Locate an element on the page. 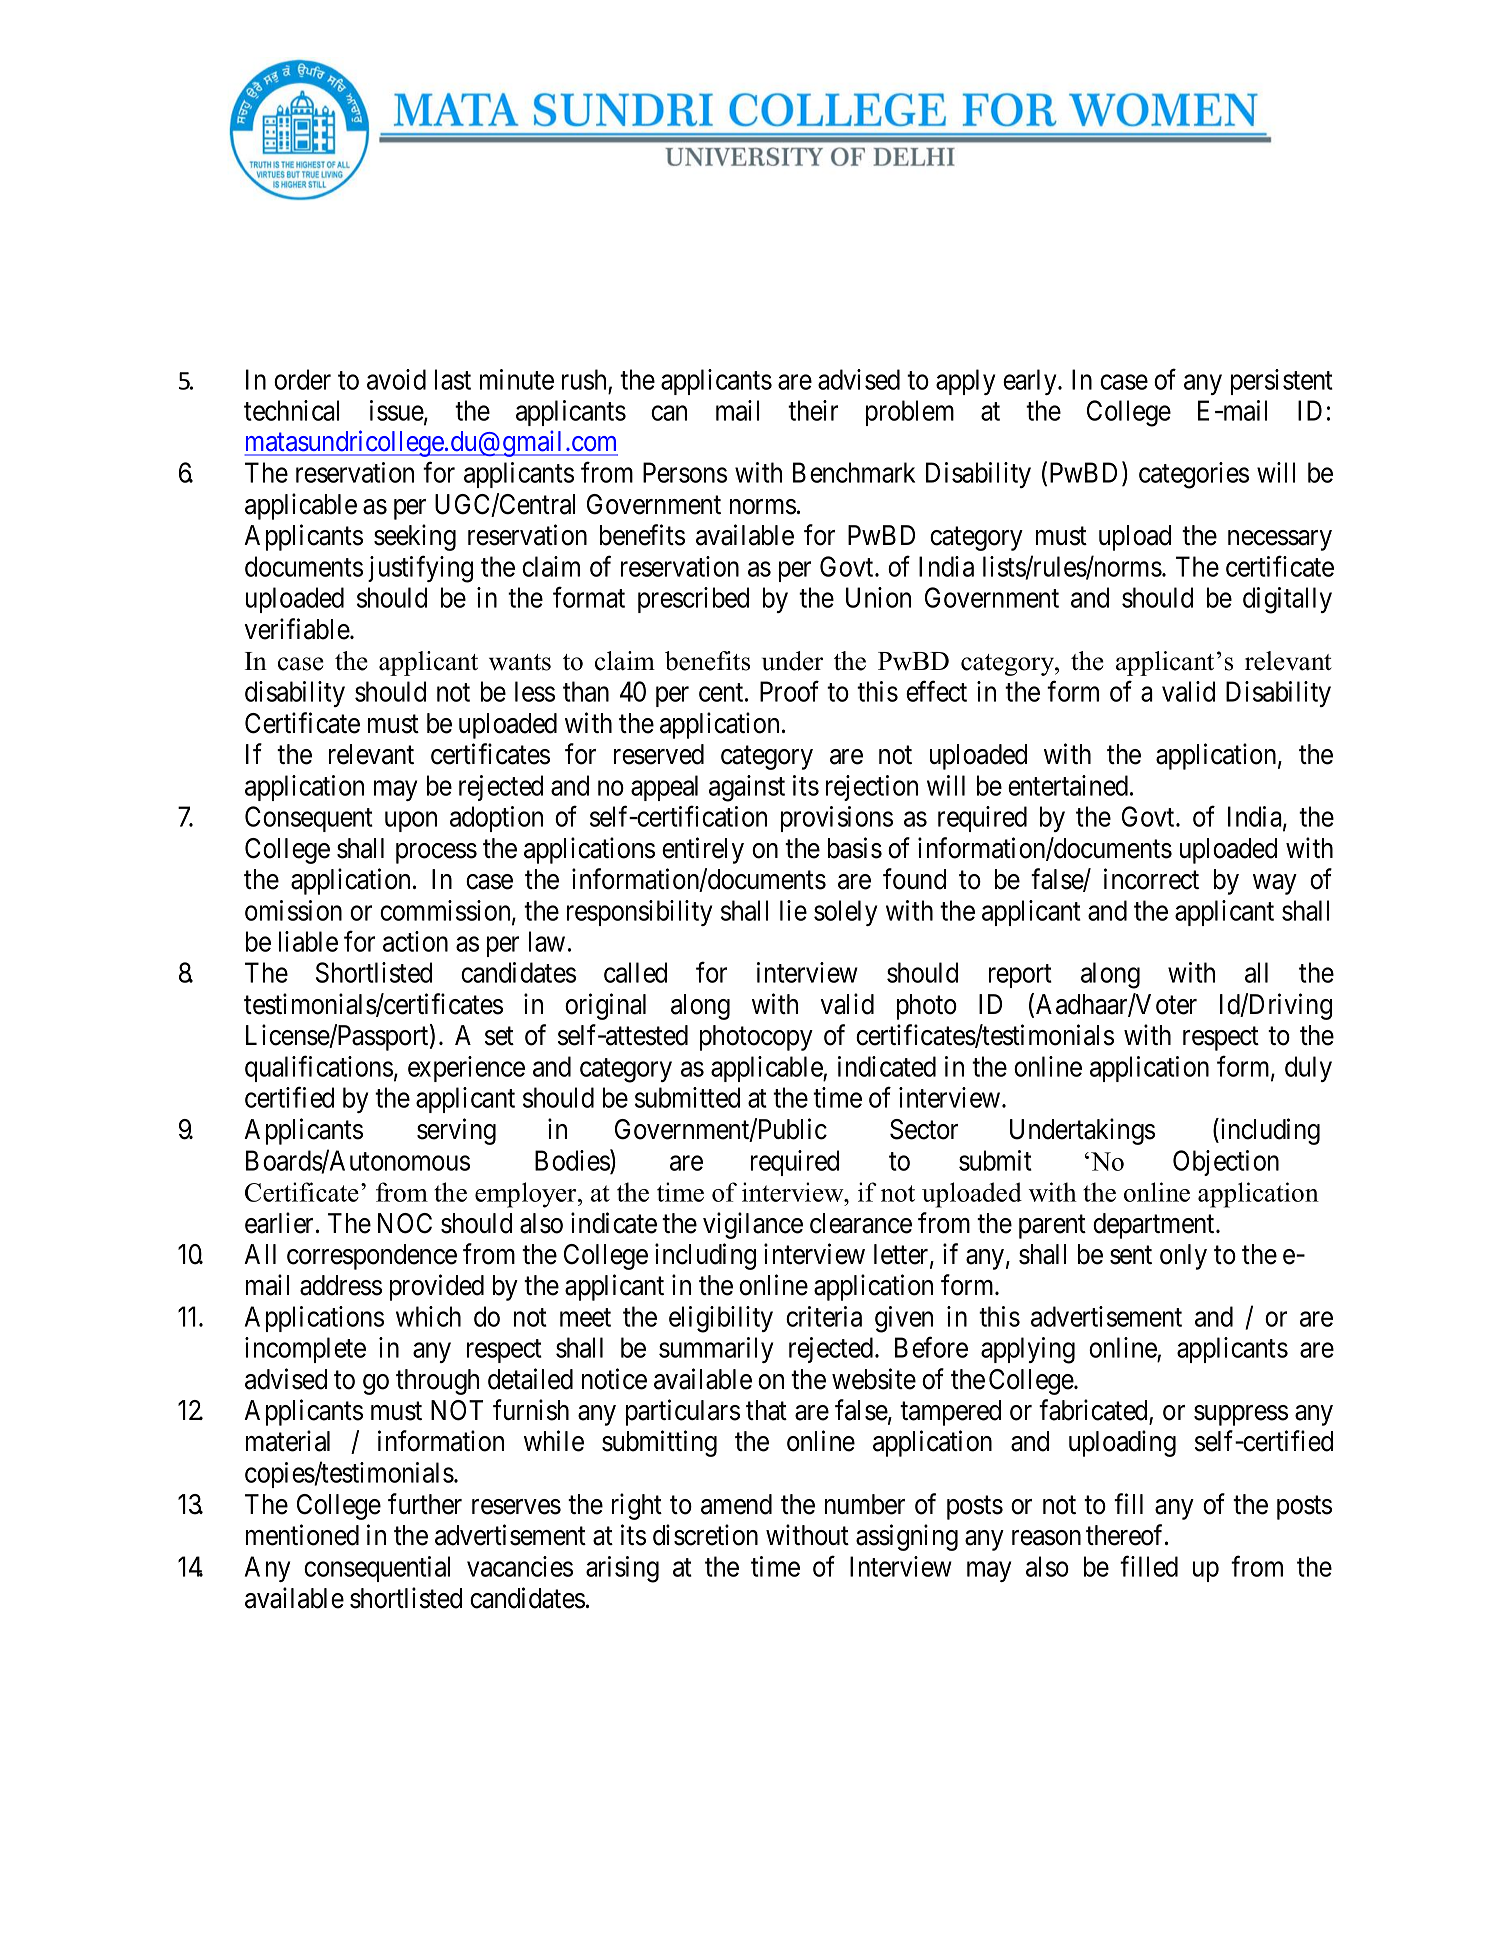 The image size is (1511, 1956). categories is located at coordinates (1194, 475).
